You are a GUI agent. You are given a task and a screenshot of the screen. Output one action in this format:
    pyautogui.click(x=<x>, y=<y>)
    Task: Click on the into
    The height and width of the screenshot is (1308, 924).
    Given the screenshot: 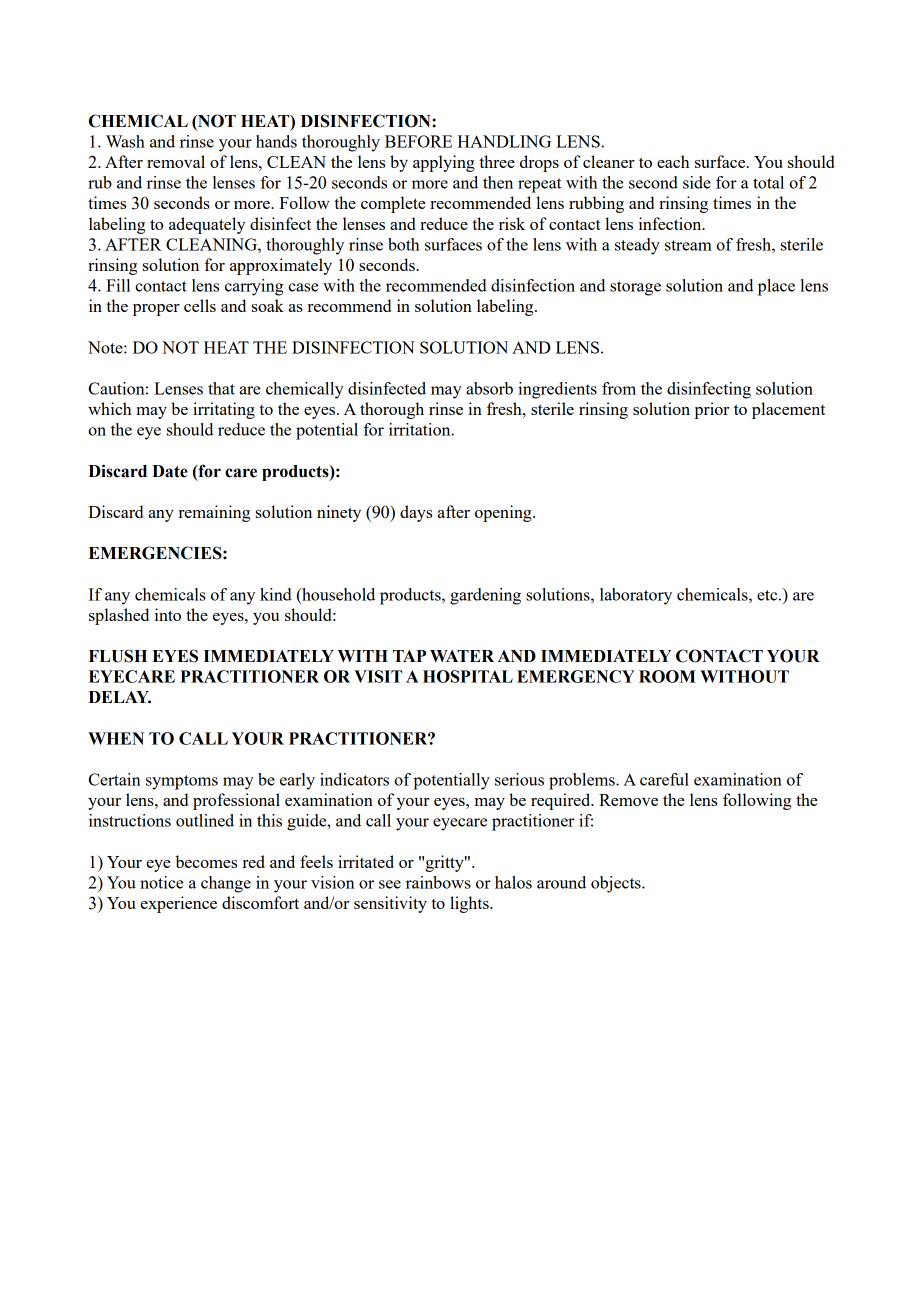 What is the action you would take?
    pyautogui.click(x=168, y=614)
